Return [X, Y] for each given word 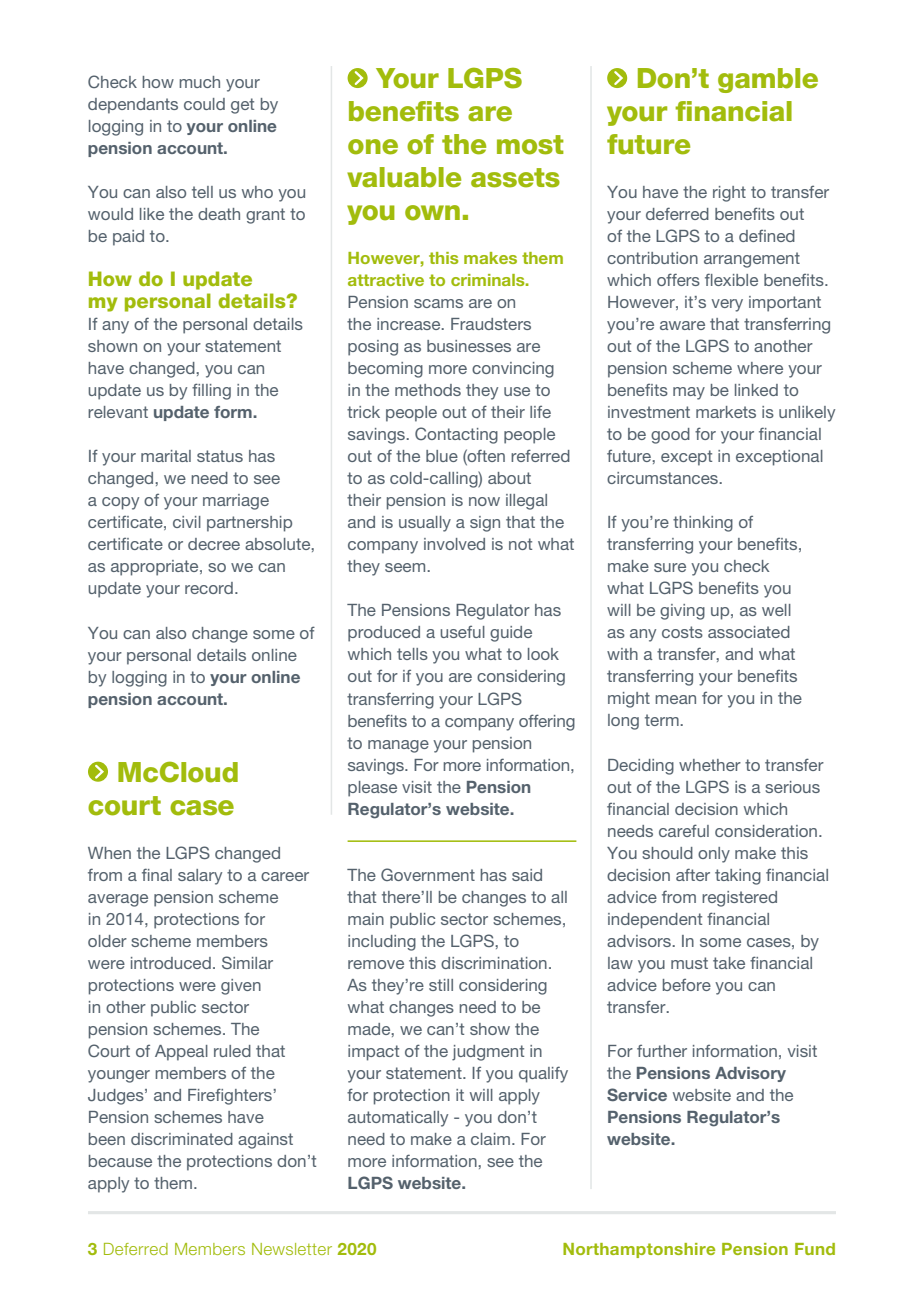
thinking [703, 524]
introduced [171, 963]
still [441, 985]
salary [200, 877]
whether [710, 765]
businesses [469, 346]
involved [454, 544]
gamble [768, 80]
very [727, 305]
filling [211, 391]
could [204, 104]
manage [398, 746]
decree [214, 544]
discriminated [182, 1139]
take [729, 963]
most [530, 145]
